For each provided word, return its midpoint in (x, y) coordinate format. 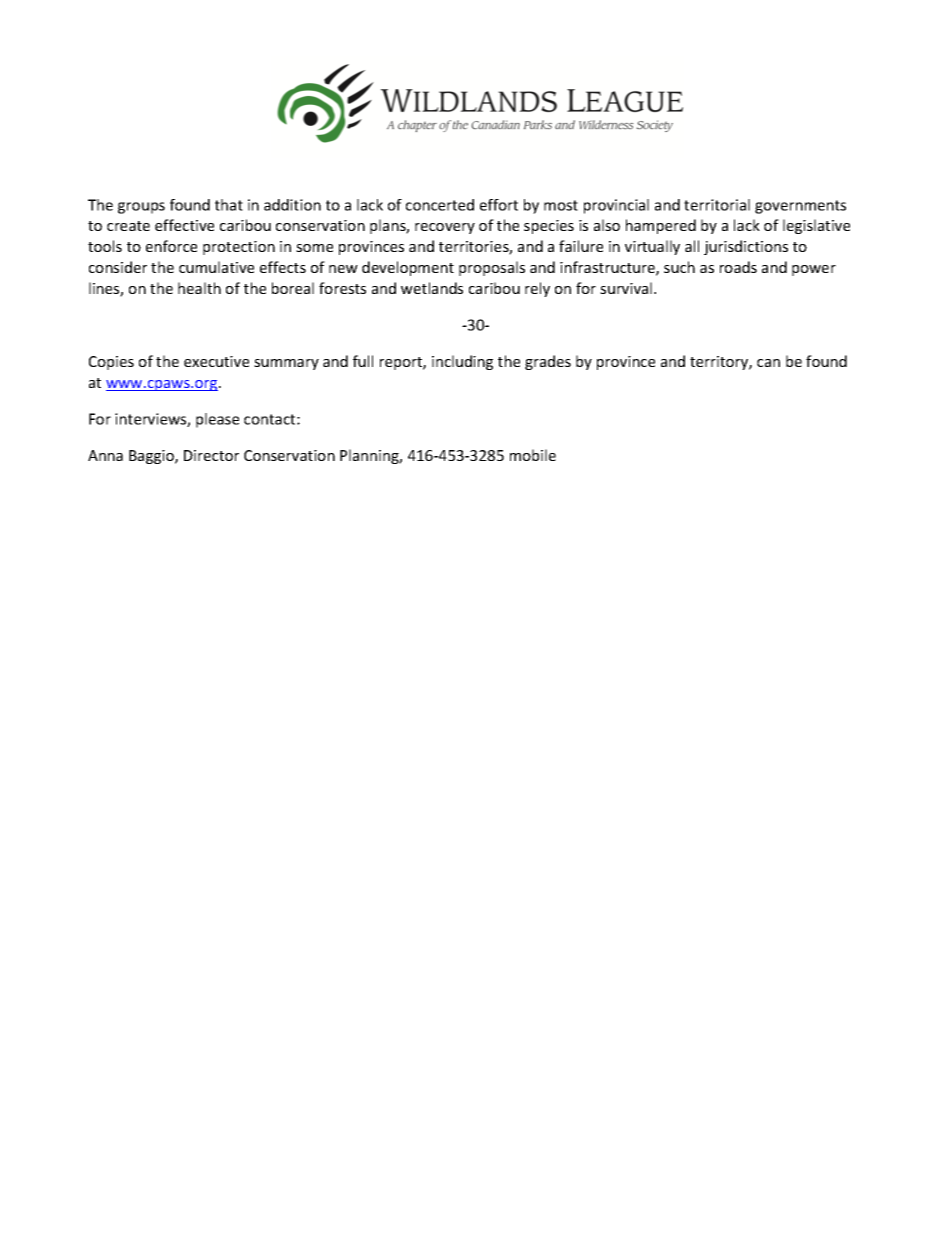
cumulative (216, 267)
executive (216, 361)
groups (141, 208)
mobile (533, 455)
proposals (492, 268)
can (768, 363)
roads (738, 267)
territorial (717, 205)
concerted (440, 205)
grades (548, 362)
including (462, 362)
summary (286, 364)
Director (211, 455)
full (363, 361)
